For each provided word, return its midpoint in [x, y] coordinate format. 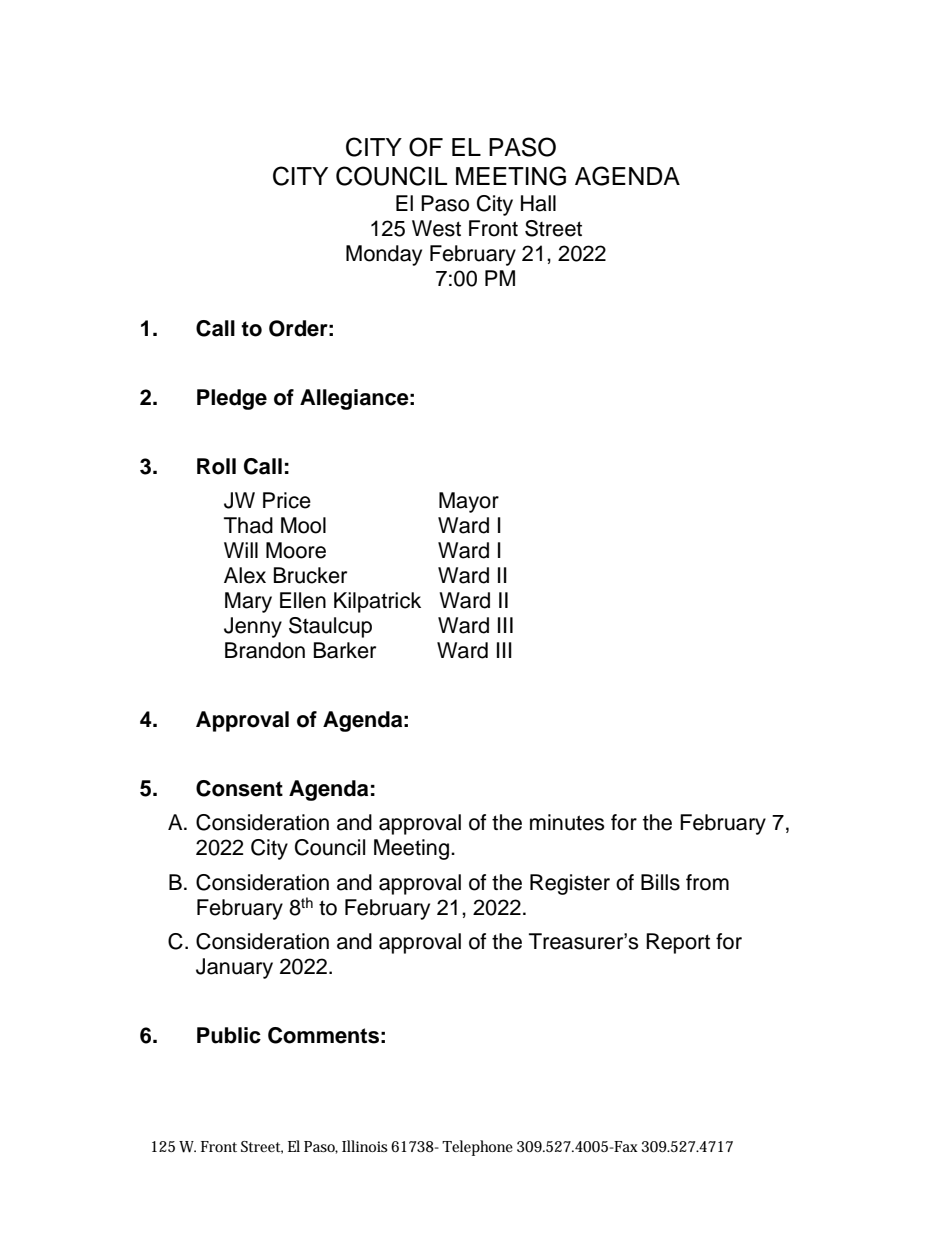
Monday [384, 255]
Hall [538, 203]
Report [678, 943]
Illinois [365, 1146]
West [436, 228]
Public [229, 1035]
